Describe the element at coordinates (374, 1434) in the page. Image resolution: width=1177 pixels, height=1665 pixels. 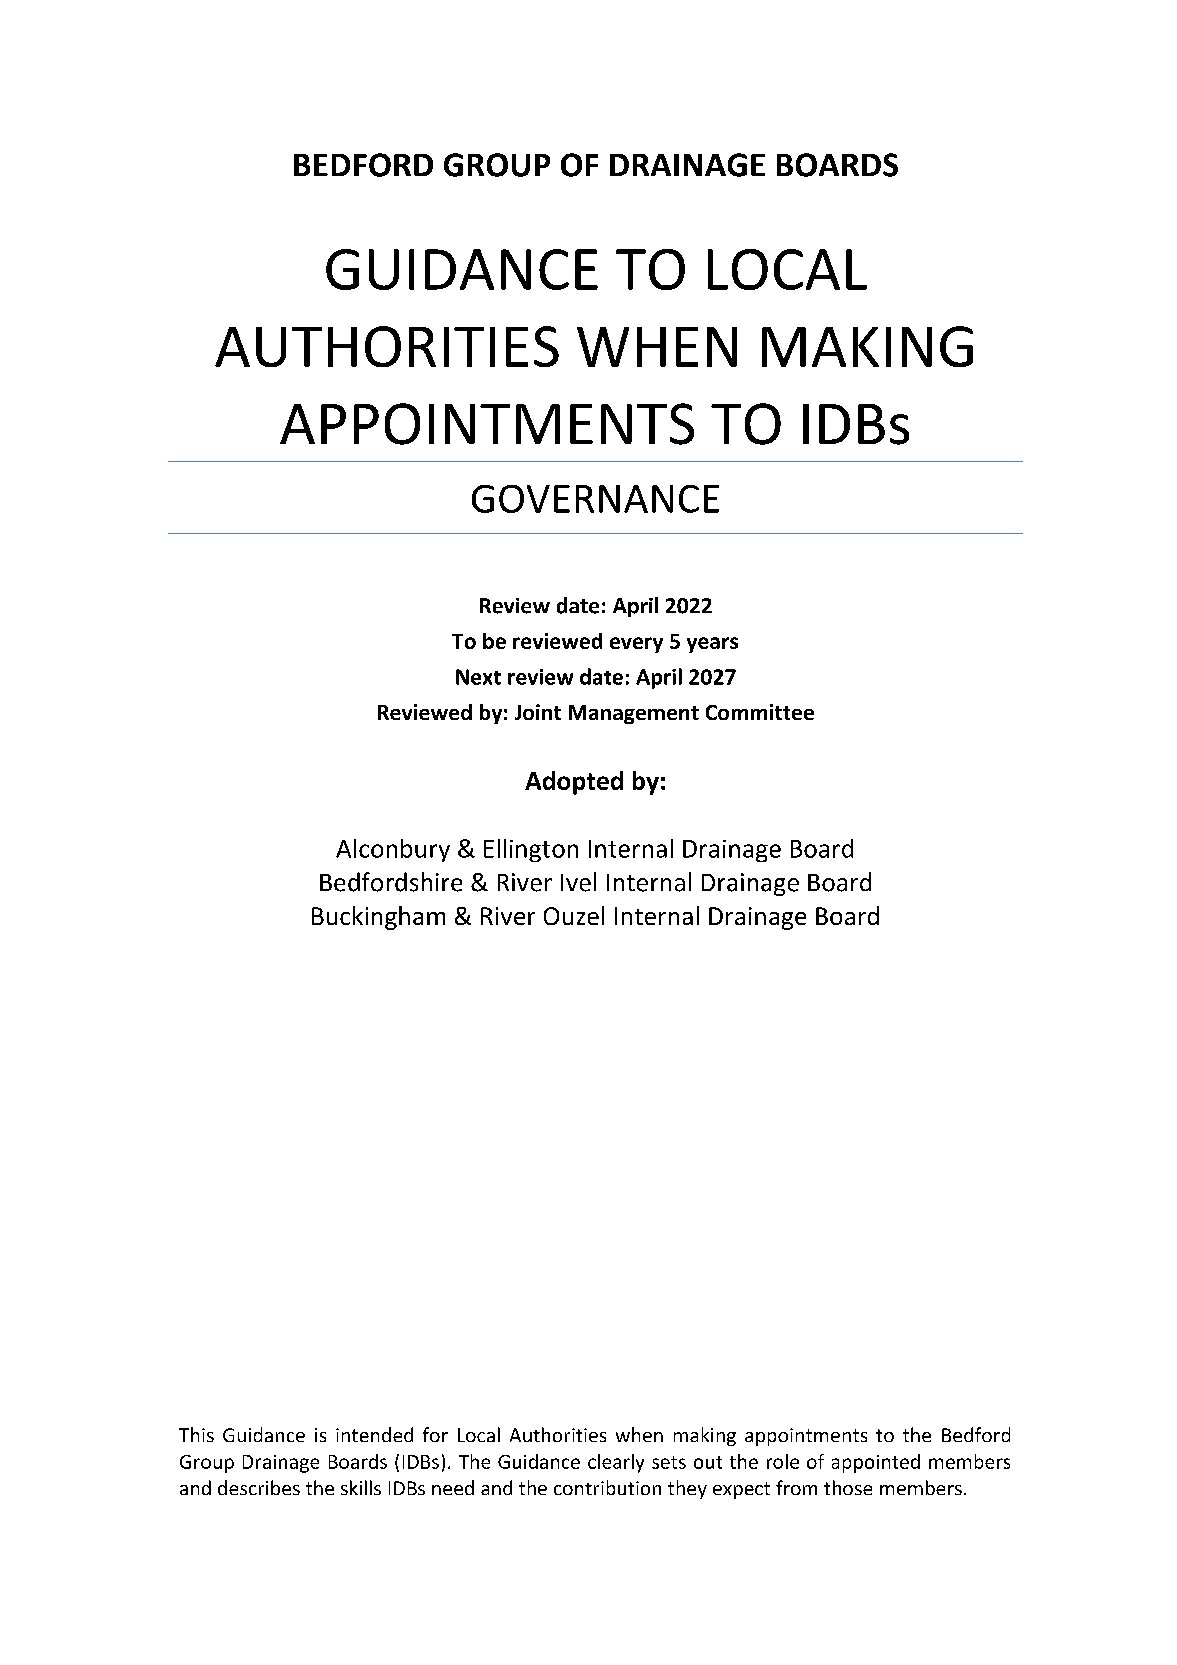
I see `intended` at that location.
